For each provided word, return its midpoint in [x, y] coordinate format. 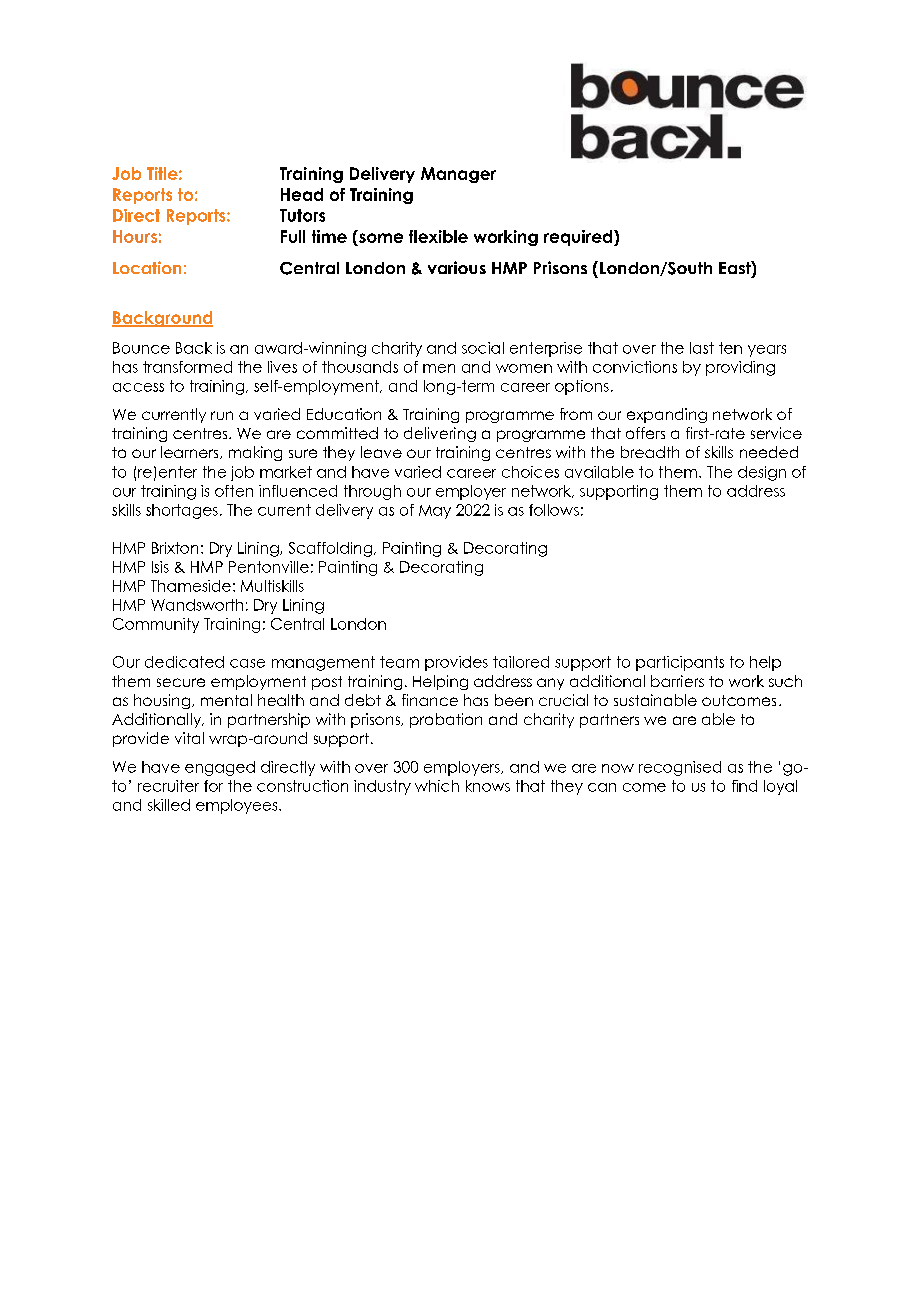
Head [302, 194]
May [435, 512]
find [744, 786]
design [762, 473]
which [437, 786]
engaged [220, 768]
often [234, 491]
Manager [458, 175]
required [579, 238]
